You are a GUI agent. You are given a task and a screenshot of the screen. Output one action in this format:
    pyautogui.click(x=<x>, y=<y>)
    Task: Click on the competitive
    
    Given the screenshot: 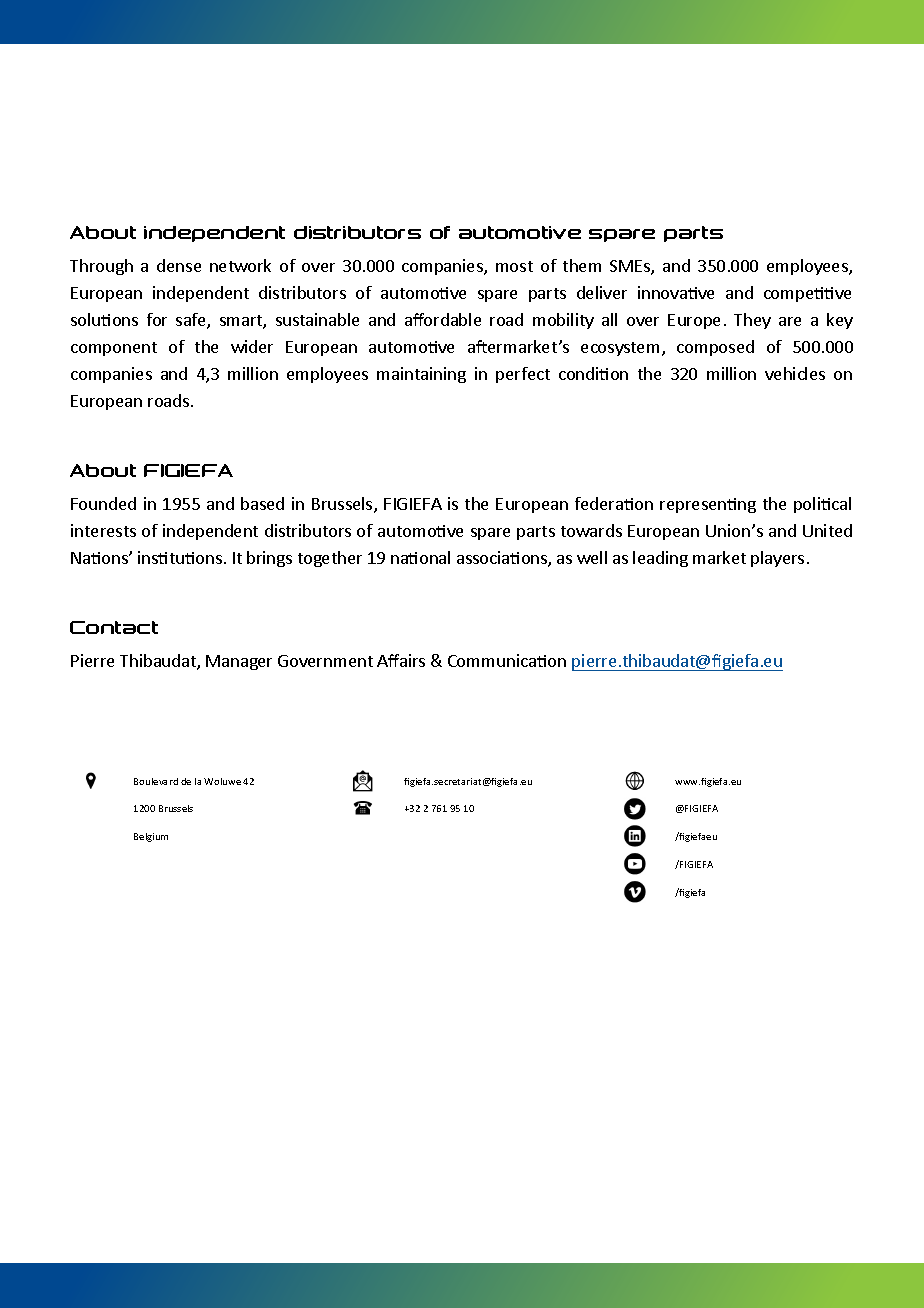 What is the action you would take?
    pyautogui.click(x=807, y=294)
